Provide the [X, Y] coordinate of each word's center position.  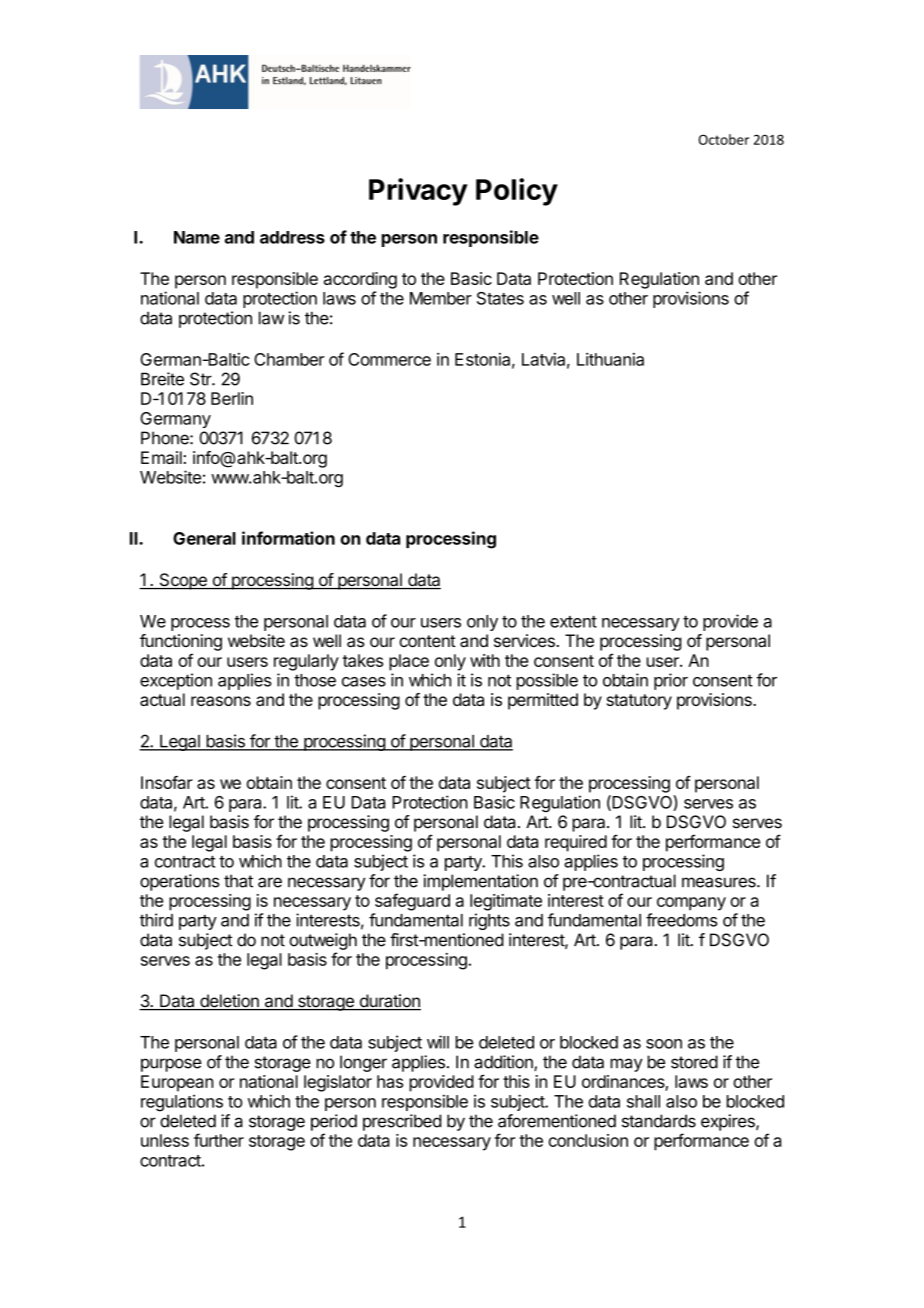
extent [573, 622]
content [427, 641]
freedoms [682, 920]
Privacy [418, 192]
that [238, 881]
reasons [221, 701]
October [724, 139]
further [219, 1140]
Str [201, 379]
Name [197, 237]
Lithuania [610, 359]
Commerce [389, 359]
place [409, 662]
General [204, 538]
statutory [639, 702]
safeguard [412, 902]
